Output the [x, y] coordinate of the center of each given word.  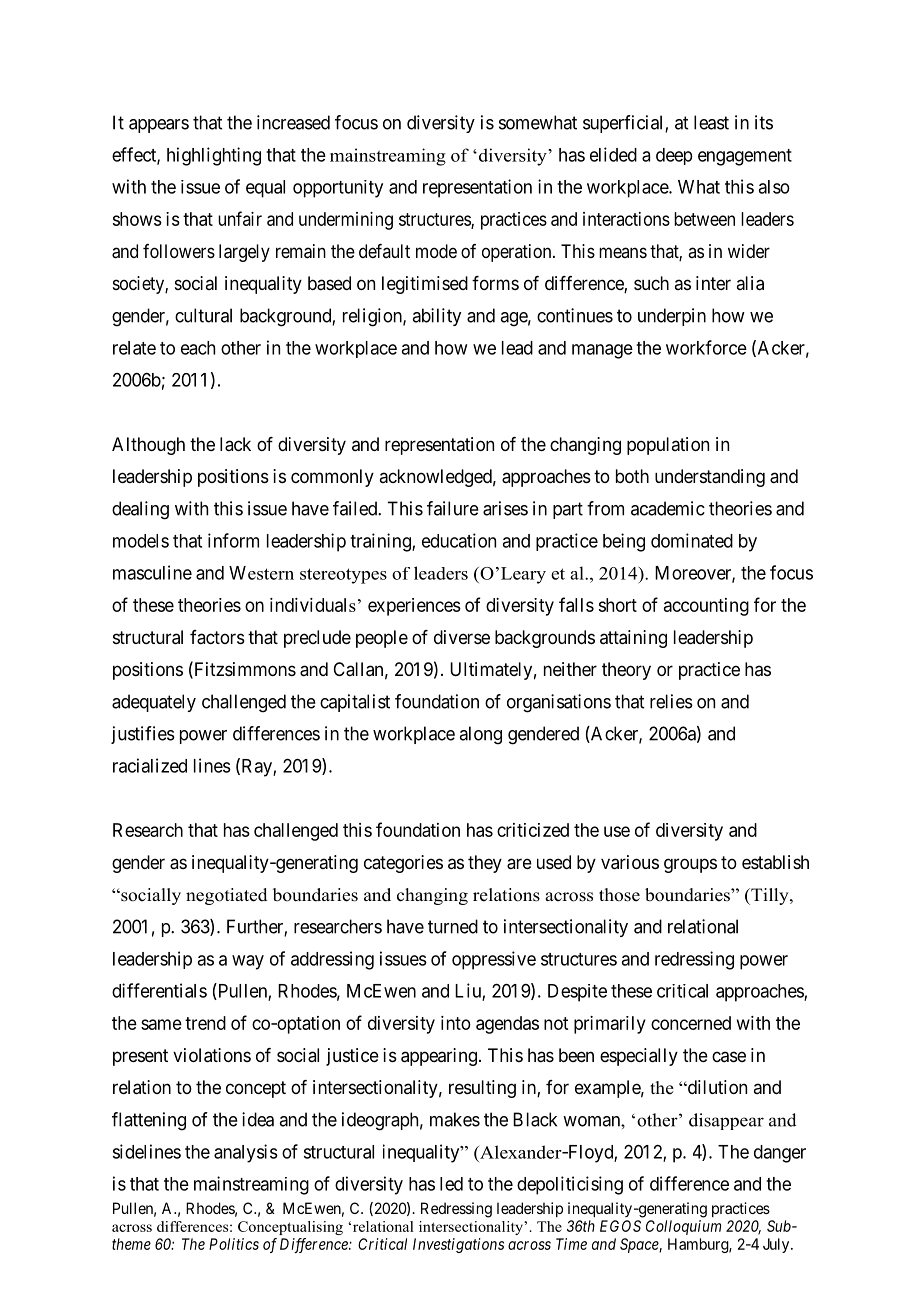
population [668, 446]
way [248, 962]
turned [453, 926]
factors [217, 637]
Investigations [458, 1245]
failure [453, 508]
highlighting [214, 156]
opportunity [338, 189]
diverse [462, 637]
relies [671, 701]
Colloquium [683, 1227]
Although [148, 446]
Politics [234, 1244]
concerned [691, 1023]
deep [674, 156]
